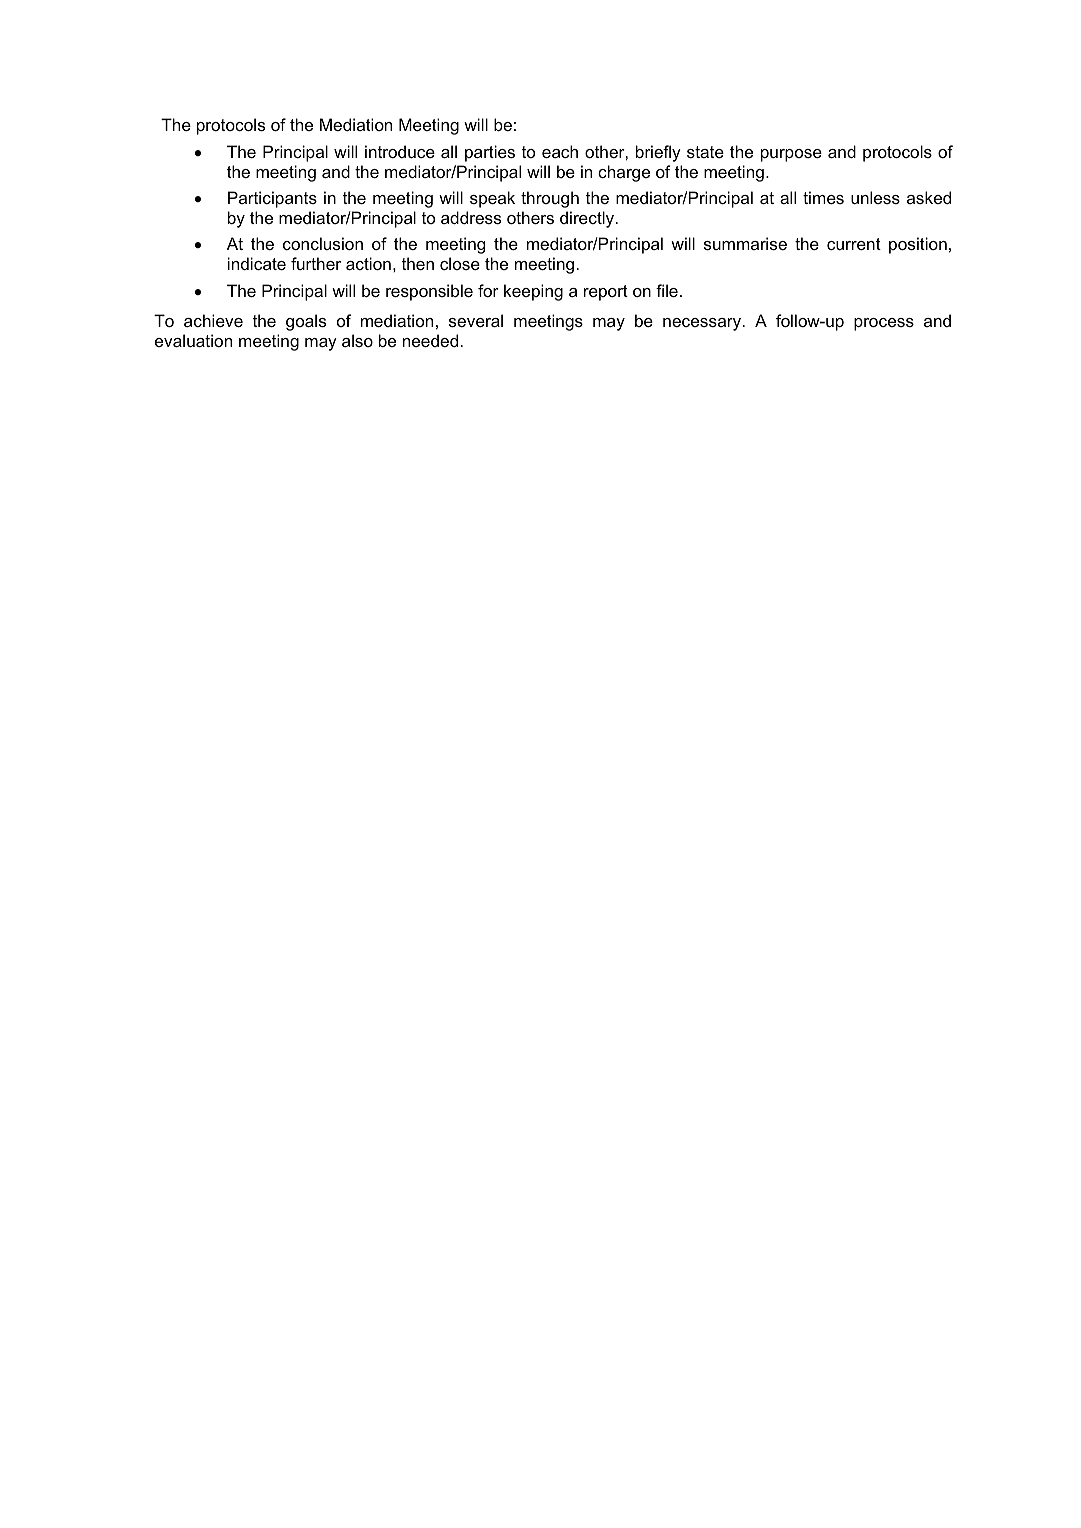 This screenshot has height=1528, width=1081. What do you see at coordinates (550, 199) in the screenshot?
I see `through` at bounding box center [550, 199].
